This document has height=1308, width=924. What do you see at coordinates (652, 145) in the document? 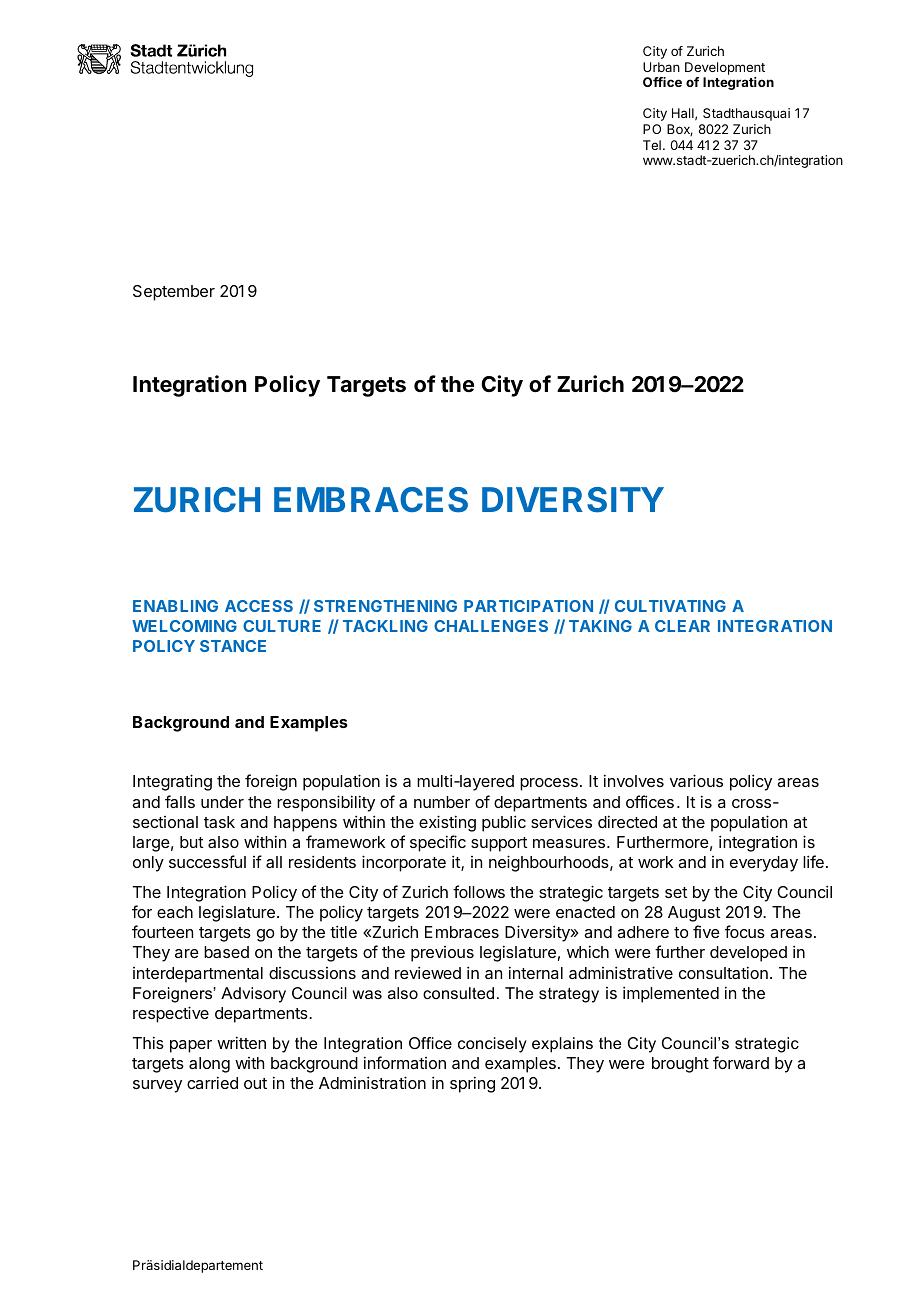
I see `Tel` at bounding box center [652, 145].
